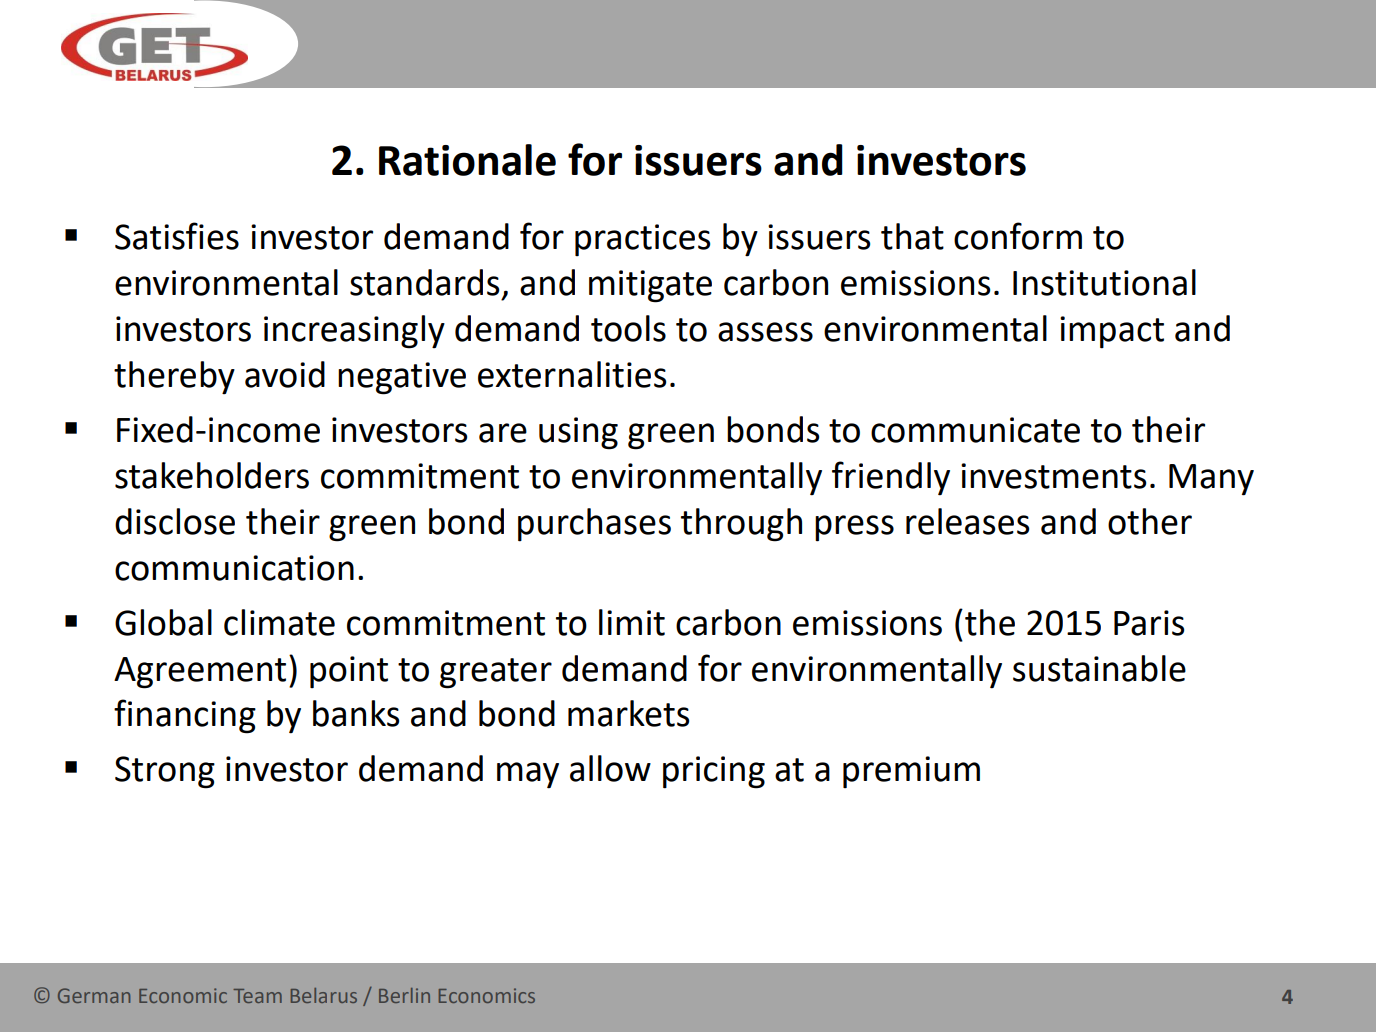 The height and width of the page is (1032, 1376). Describe the element at coordinates (572, 374) in the page. I see `externalities` at that location.
